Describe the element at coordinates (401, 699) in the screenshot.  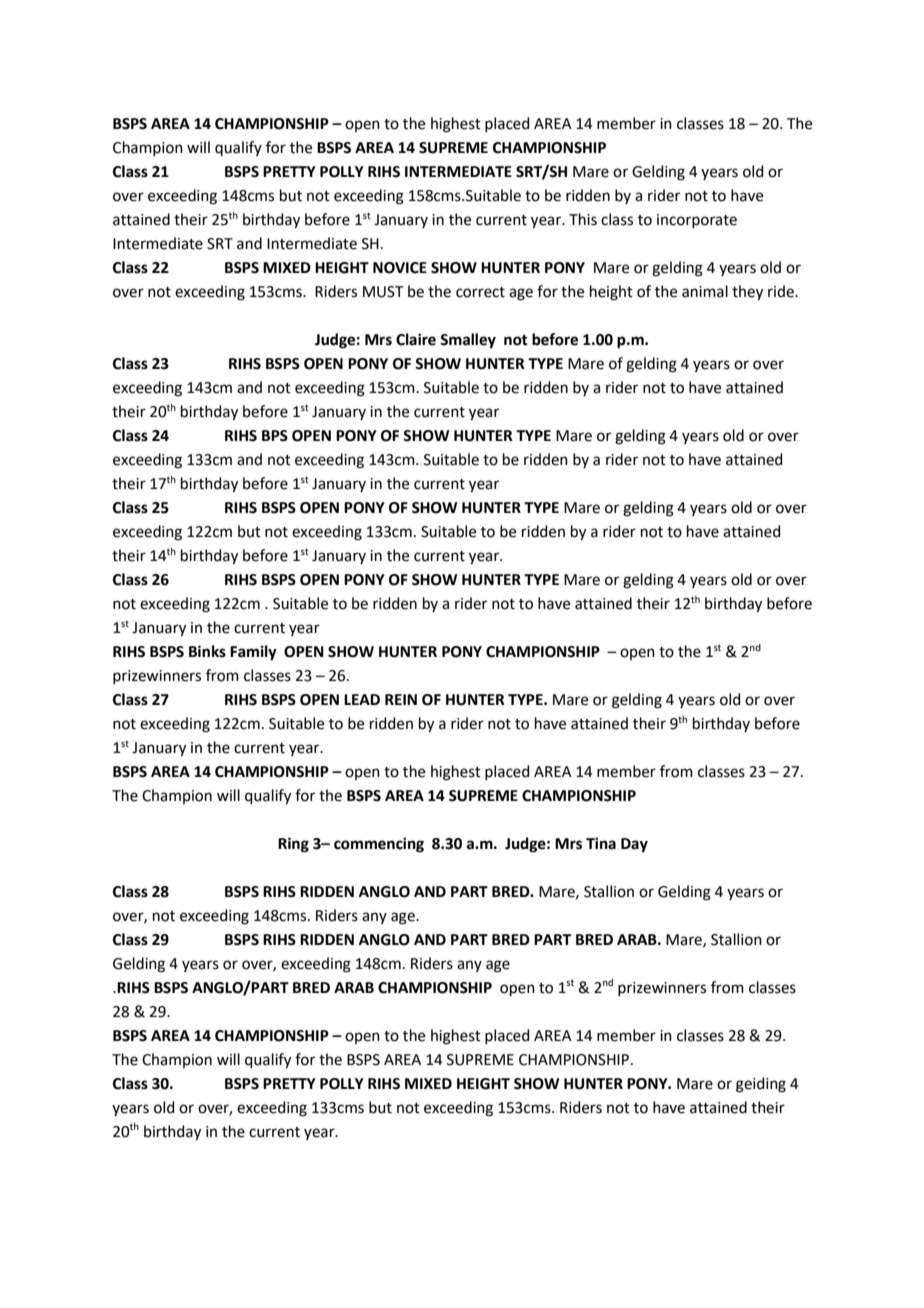
I see `REIN` at that location.
